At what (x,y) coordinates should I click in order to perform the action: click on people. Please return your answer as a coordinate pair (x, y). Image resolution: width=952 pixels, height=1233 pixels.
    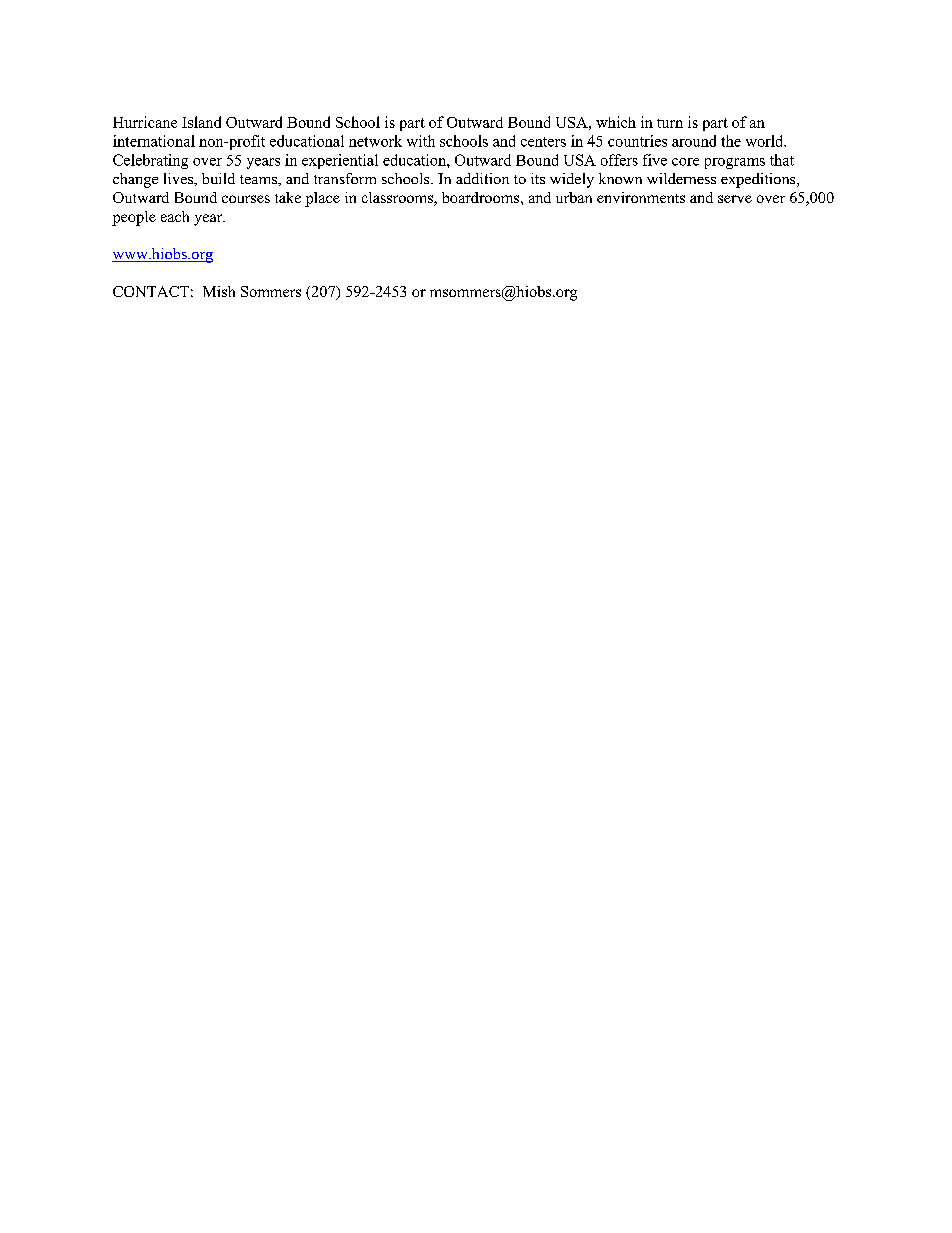
    Looking at the image, I should click on (134, 218).
